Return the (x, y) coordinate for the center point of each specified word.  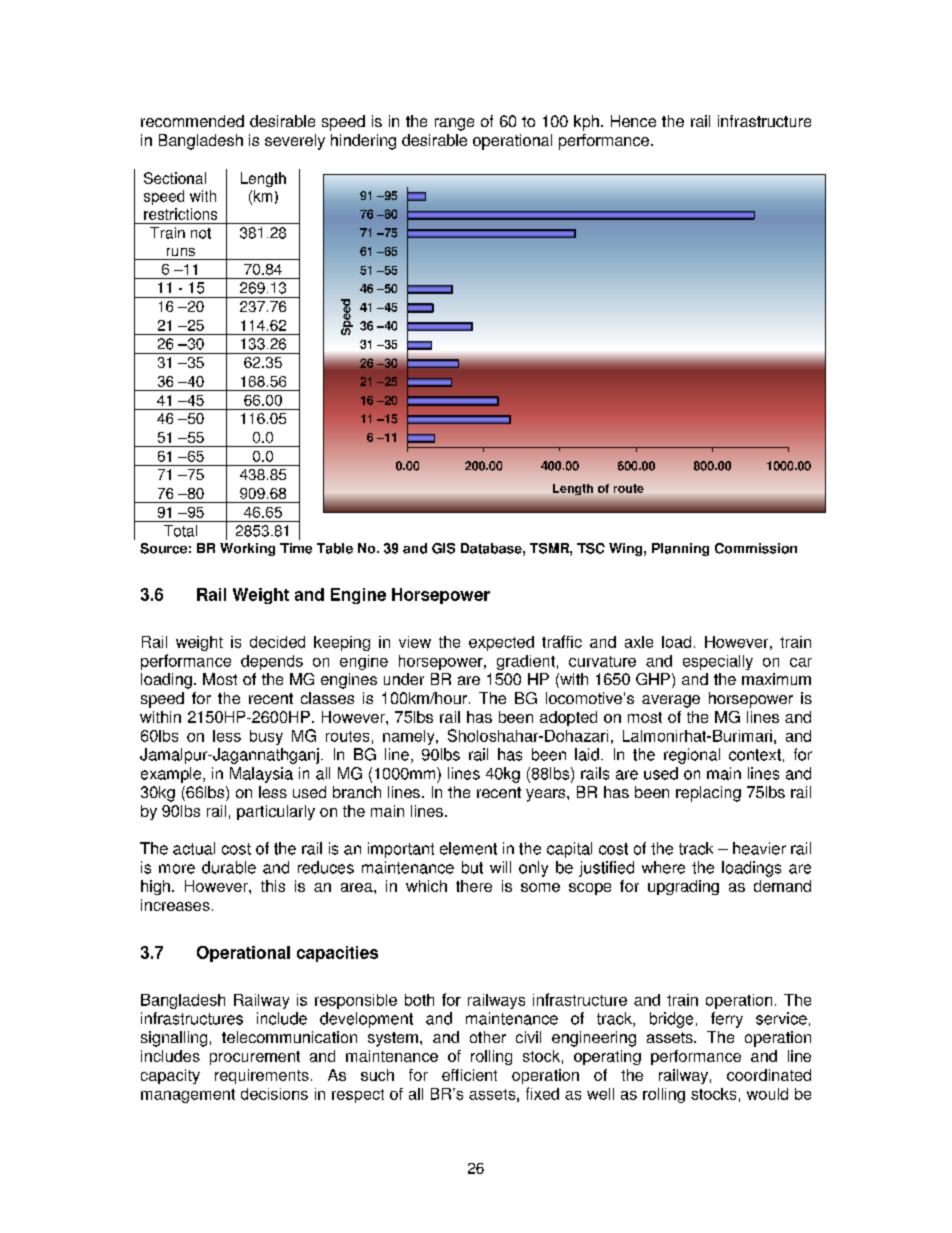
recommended (192, 121)
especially (718, 662)
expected (501, 643)
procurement (255, 1058)
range (454, 124)
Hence (633, 121)
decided (277, 642)
